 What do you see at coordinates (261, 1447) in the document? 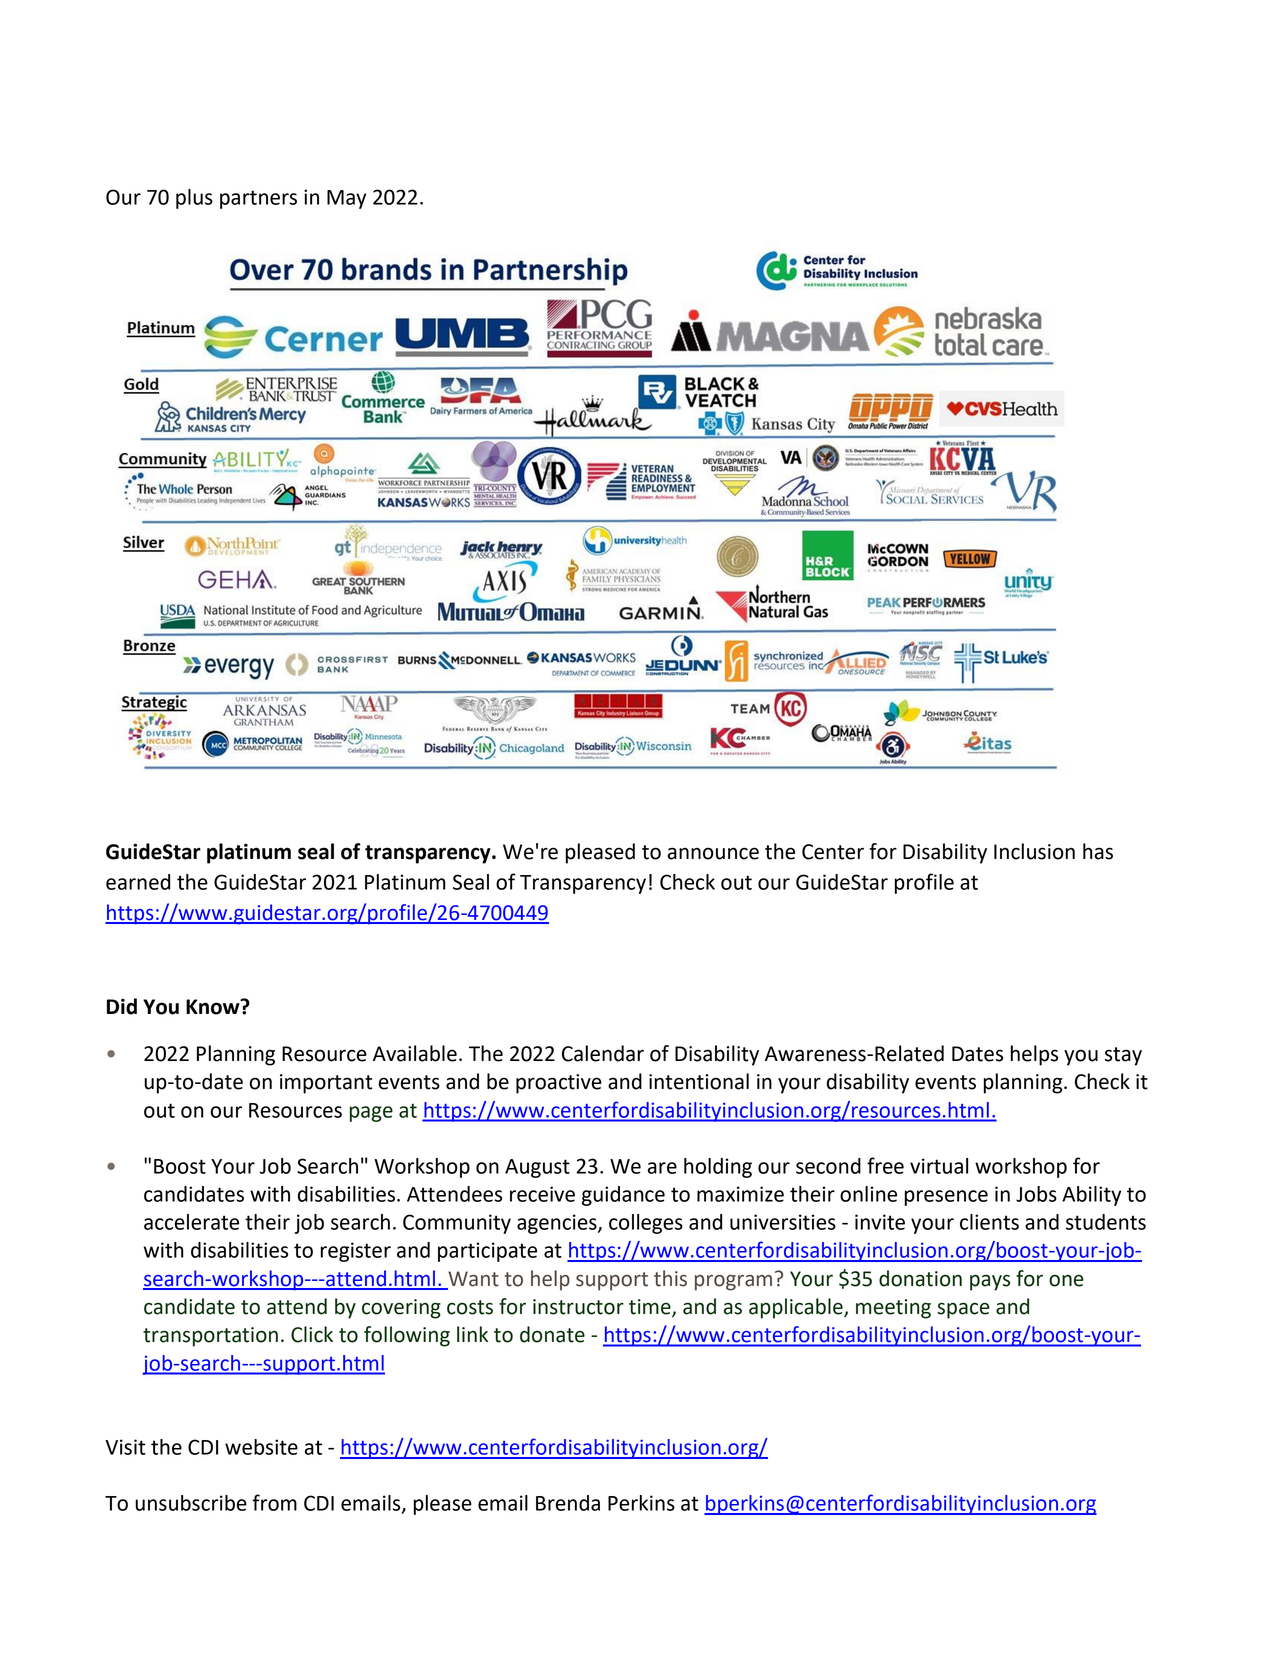
I see `website` at bounding box center [261, 1447].
